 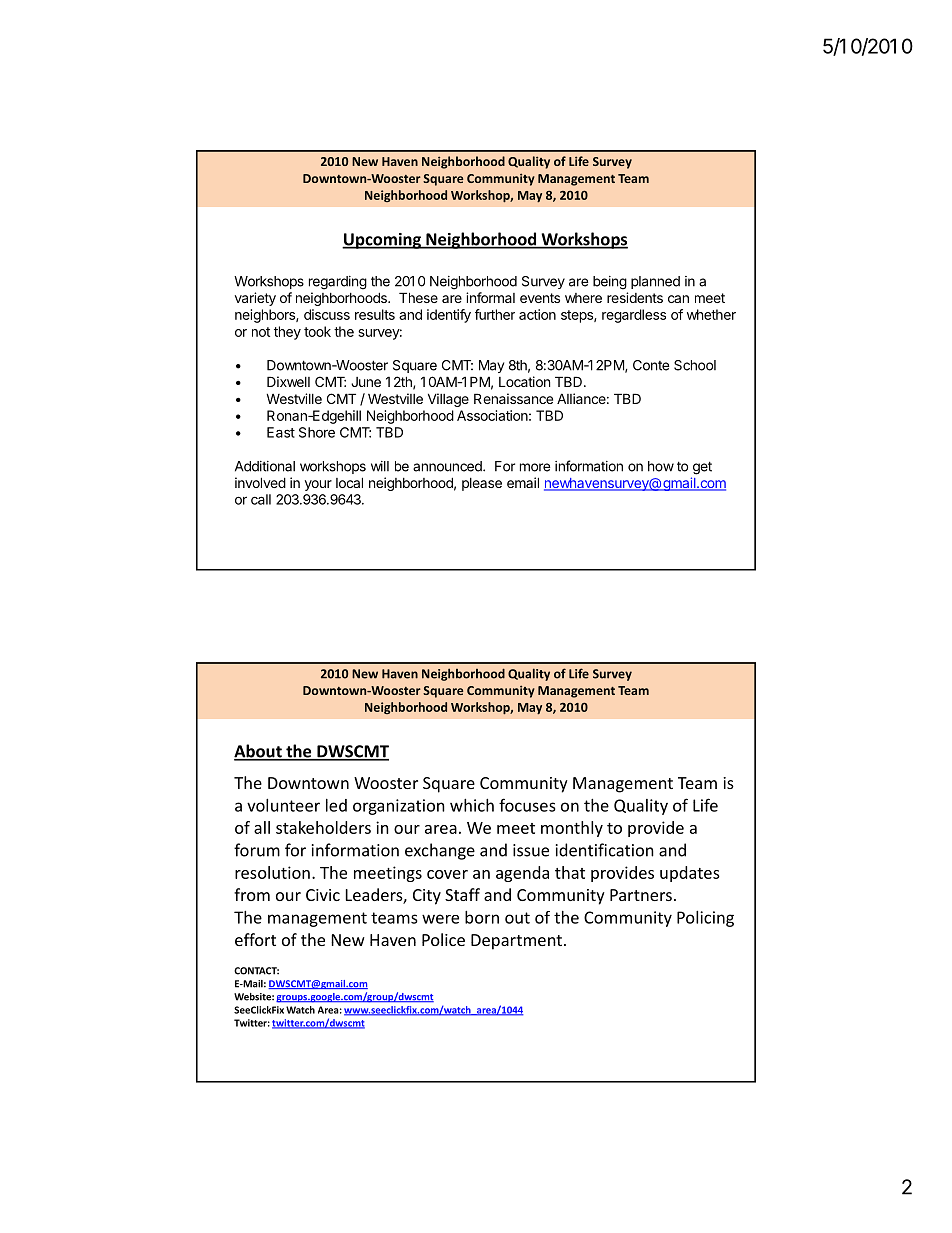 What do you see at coordinates (482, 484) in the image?
I see `please` at bounding box center [482, 484].
